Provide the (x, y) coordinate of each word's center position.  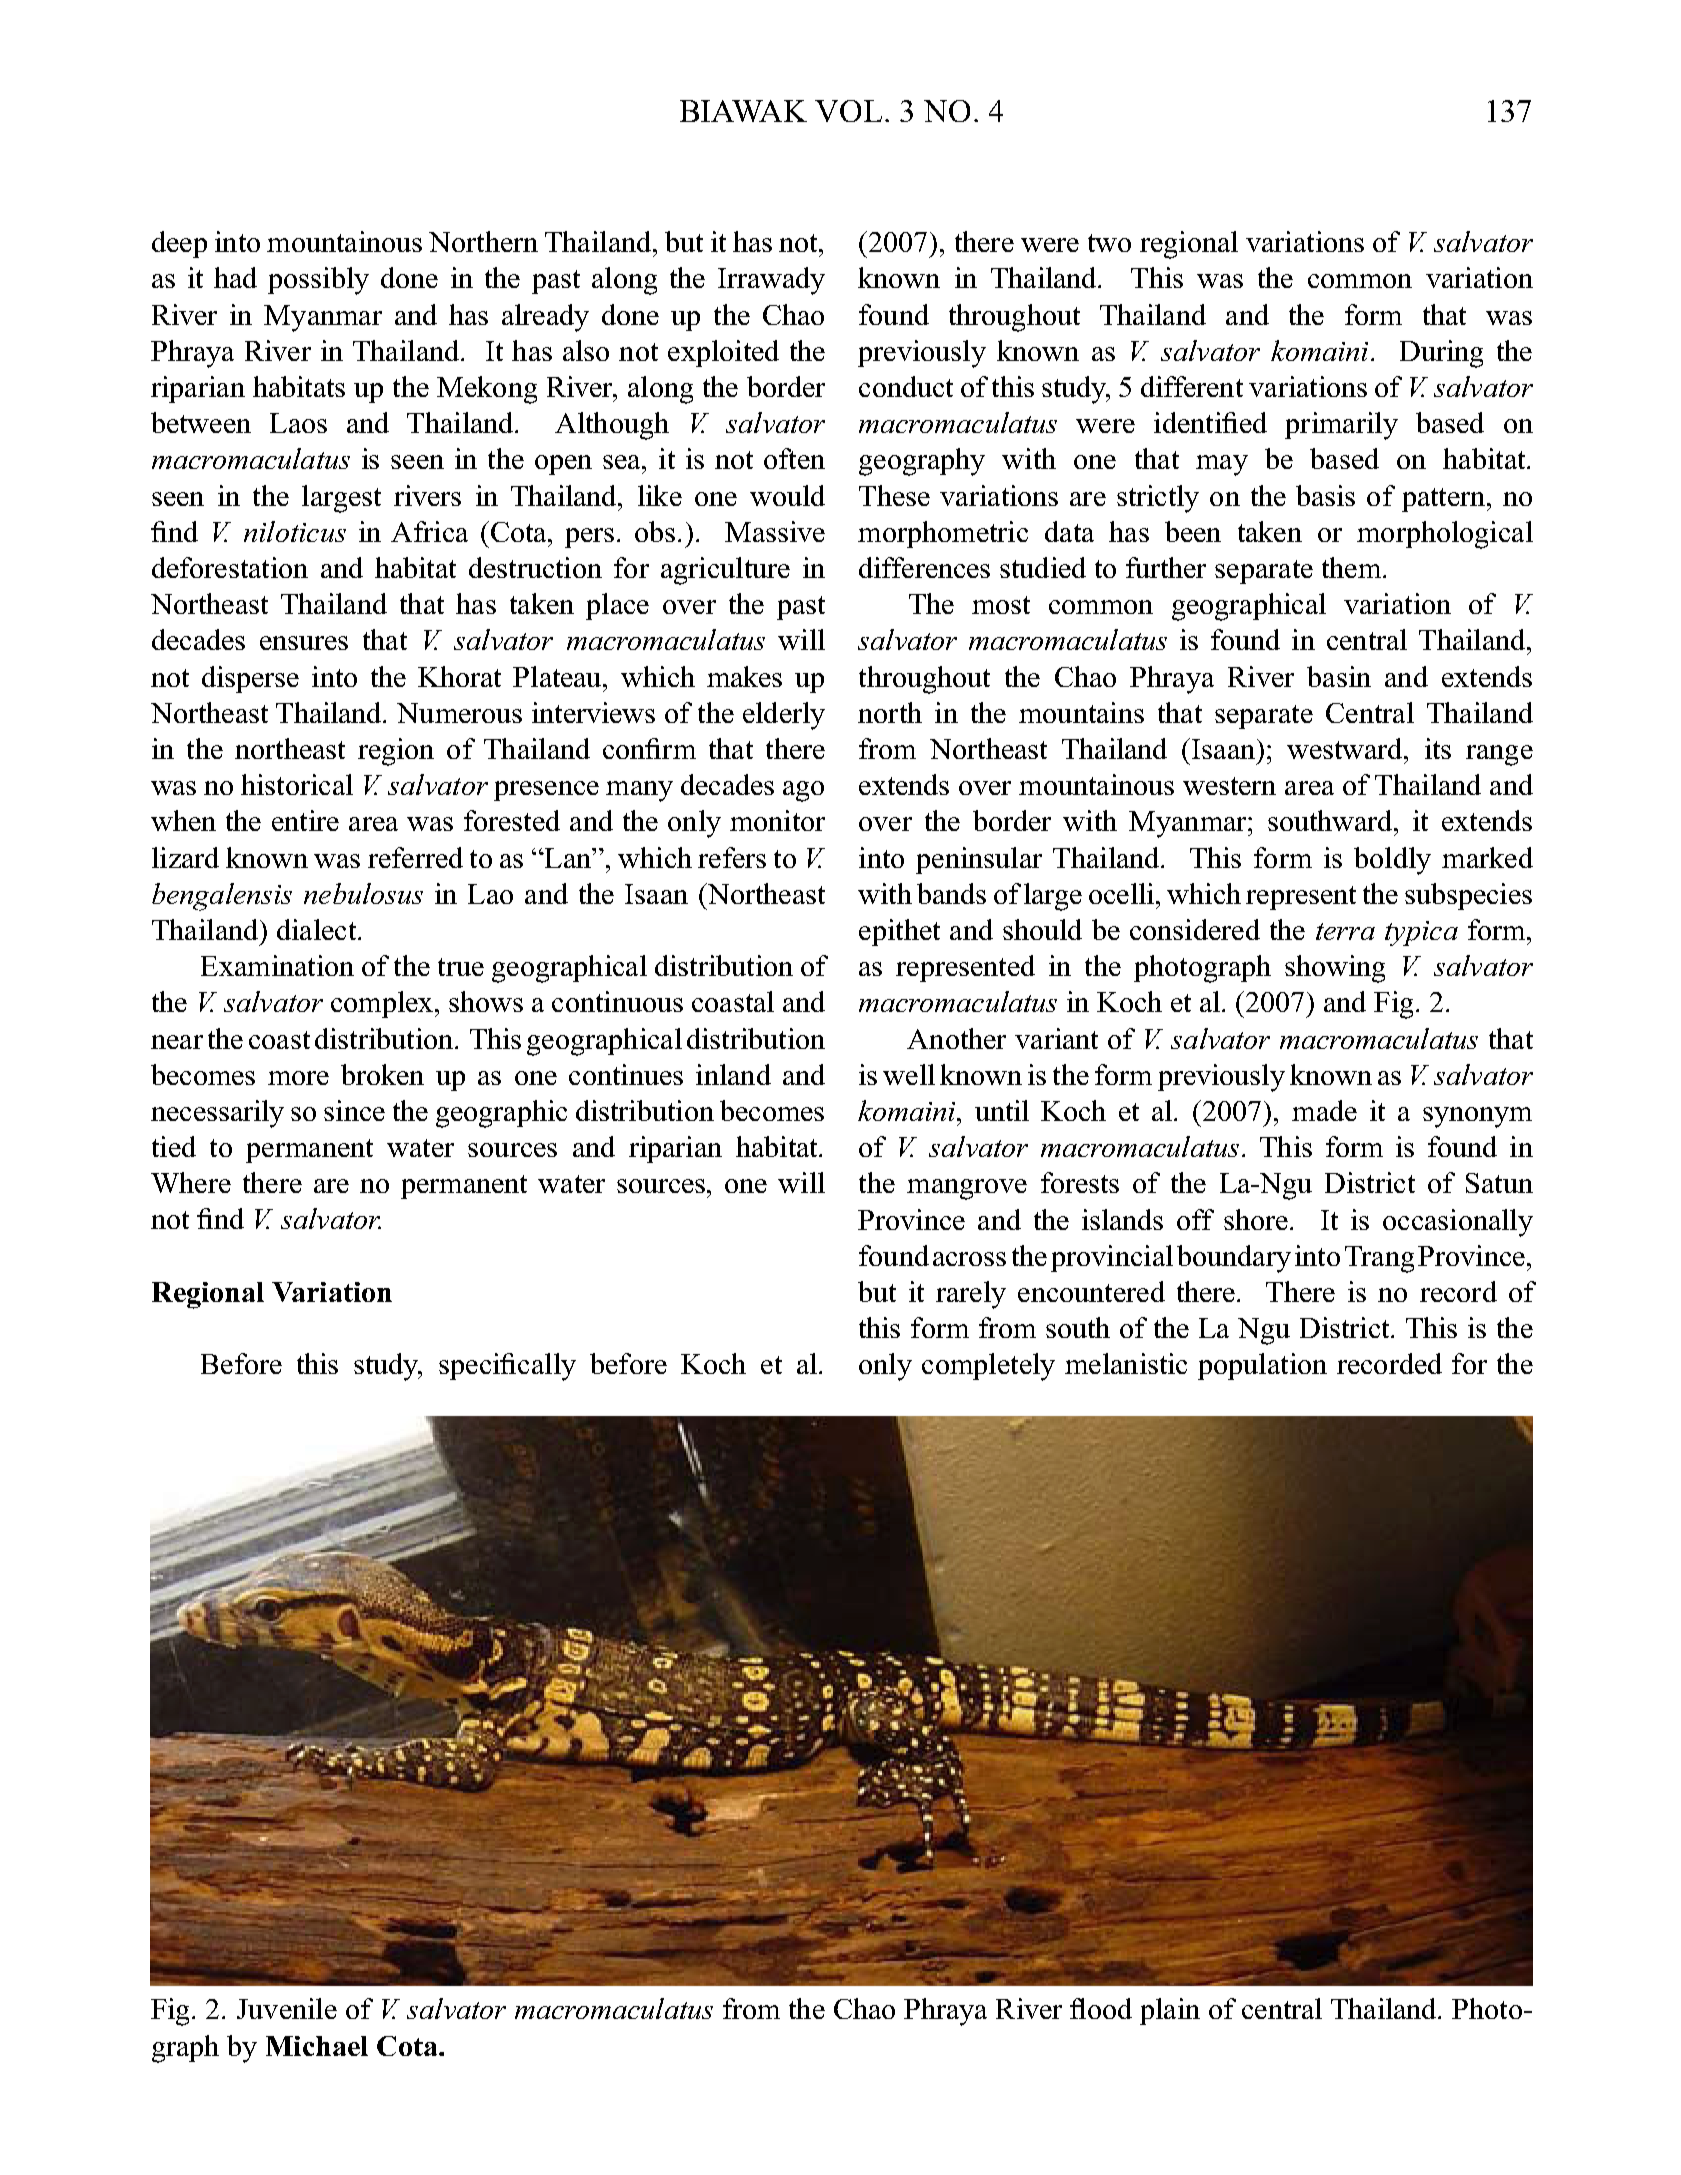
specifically (507, 1367)
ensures (304, 643)
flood (1101, 2008)
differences (924, 567)
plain (1170, 2011)
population (1262, 1366)
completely (988, 1367)
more (298, 1078)
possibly (318, 281)
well (909, 1074)
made (1324, 1110)
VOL (848, 111)
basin (1339, 676)
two (1109, 243)
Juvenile (287, 2008)
